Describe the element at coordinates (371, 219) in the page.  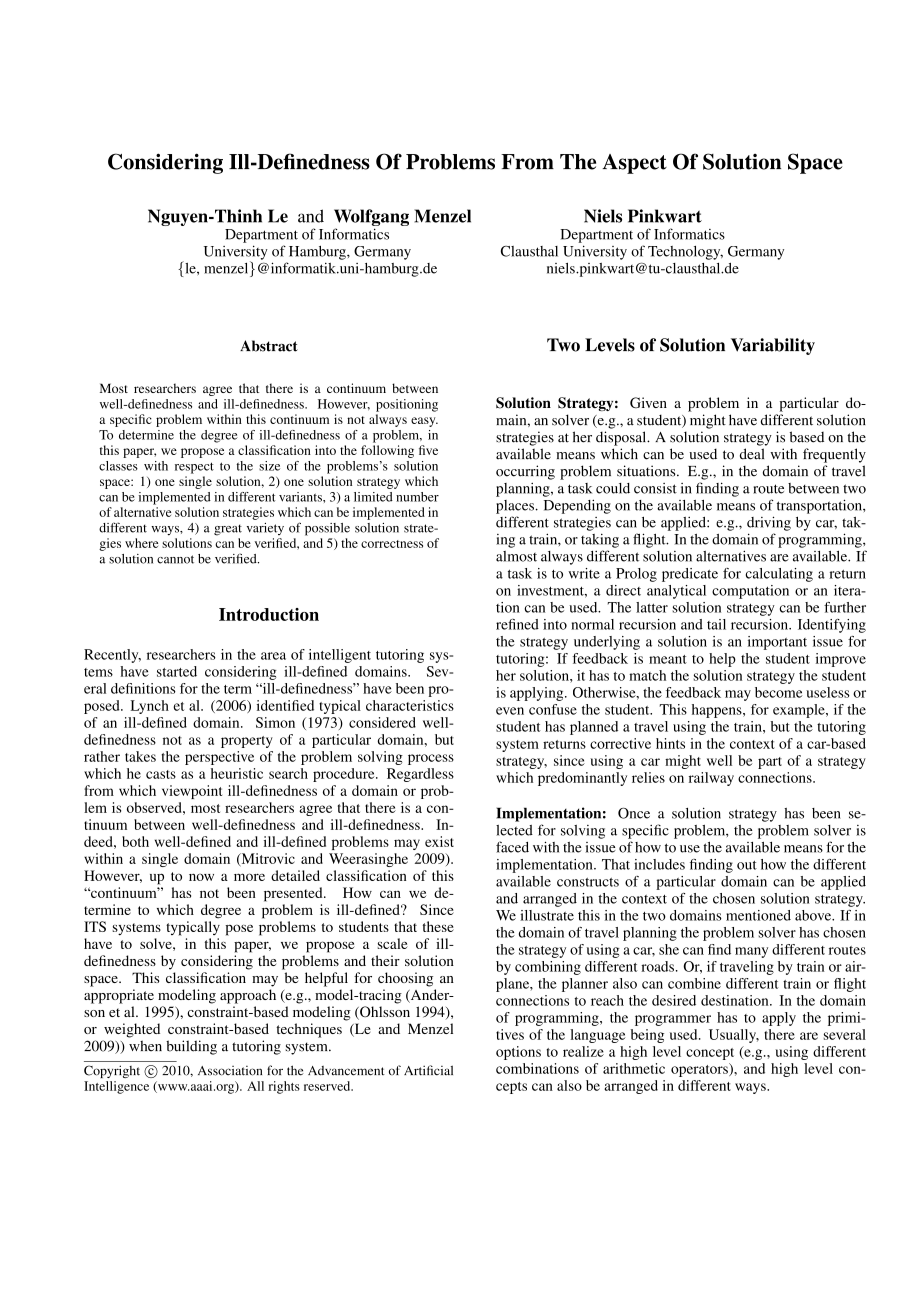
I see `Wolfgang` at that location.
